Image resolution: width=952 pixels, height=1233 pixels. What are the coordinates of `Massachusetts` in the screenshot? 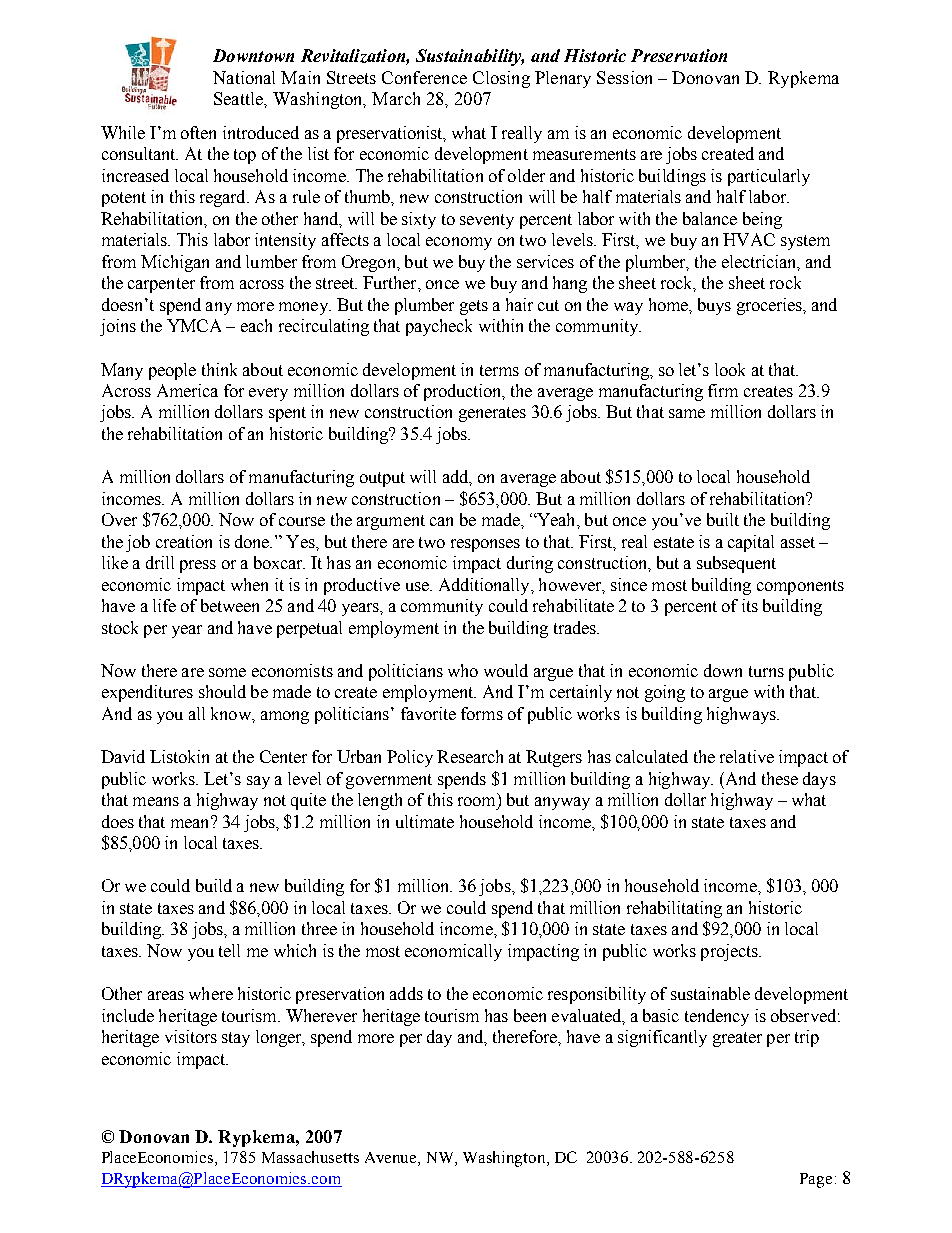 It's located at (310, 1157).
